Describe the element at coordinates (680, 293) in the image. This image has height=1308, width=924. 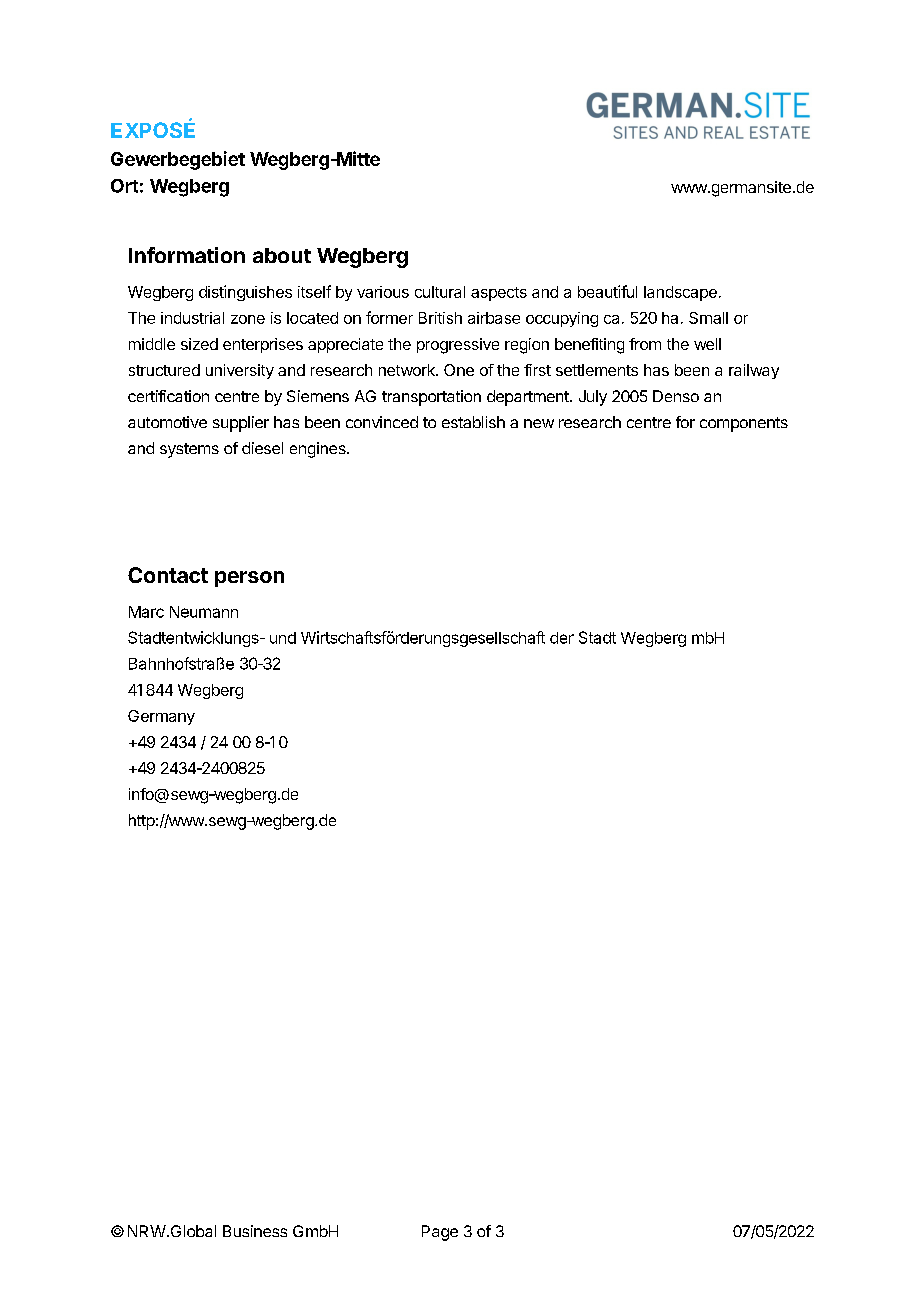
I see `landscape` at that location.
